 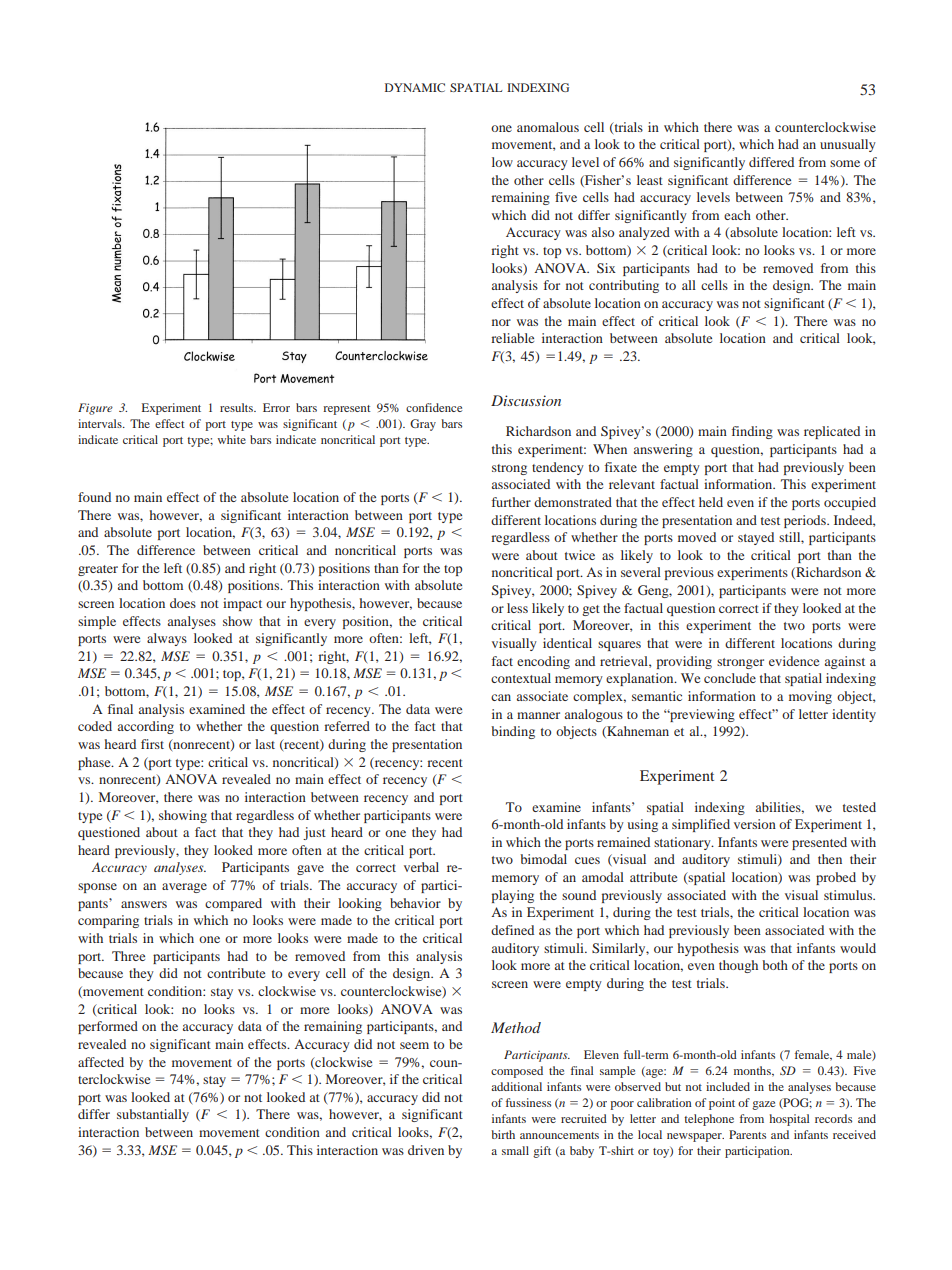 I want to click on DYNAMIC, so click(x=415, y=87).
